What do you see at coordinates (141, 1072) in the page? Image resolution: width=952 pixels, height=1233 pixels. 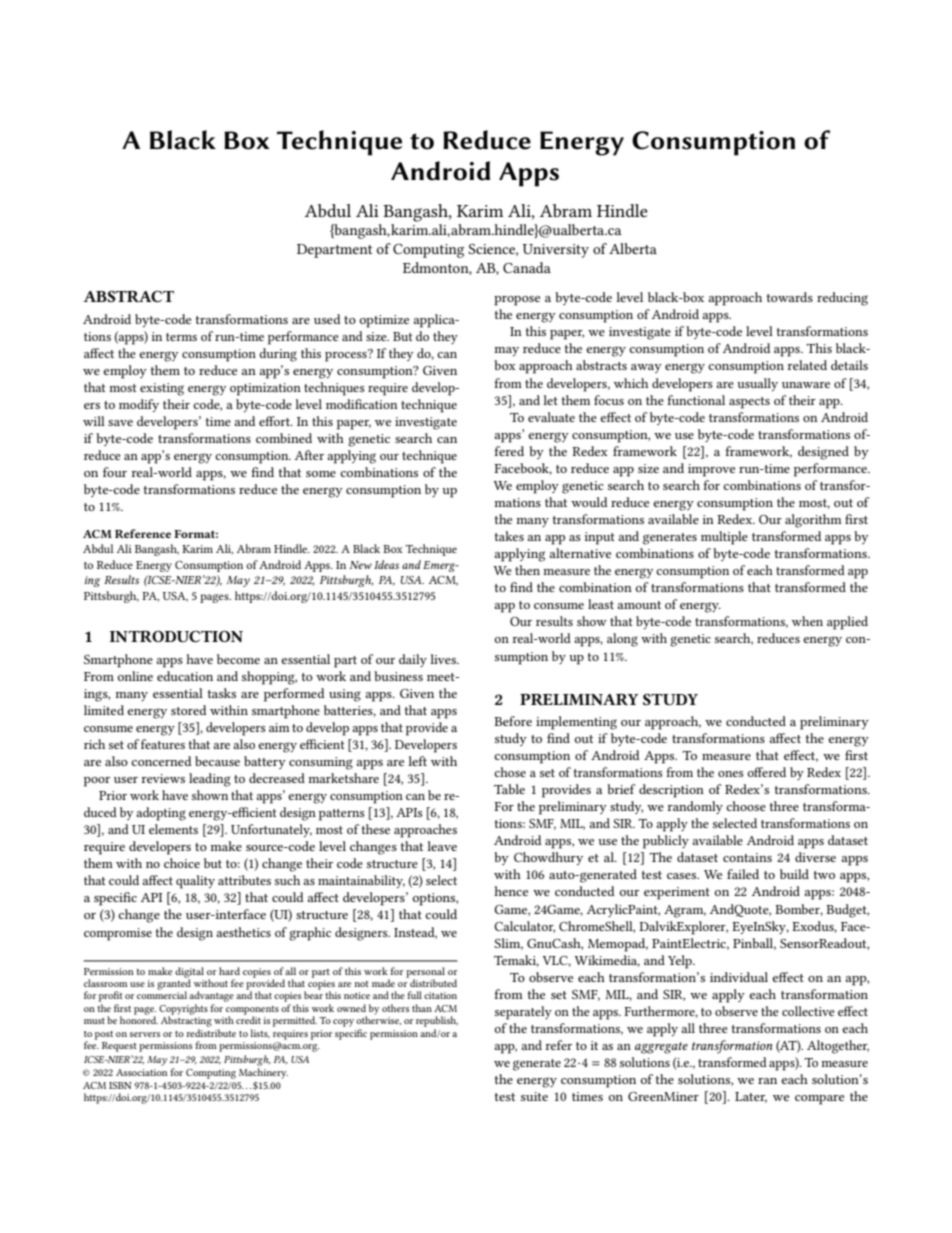 I see `Association` at bounding box center [141, 1072].
